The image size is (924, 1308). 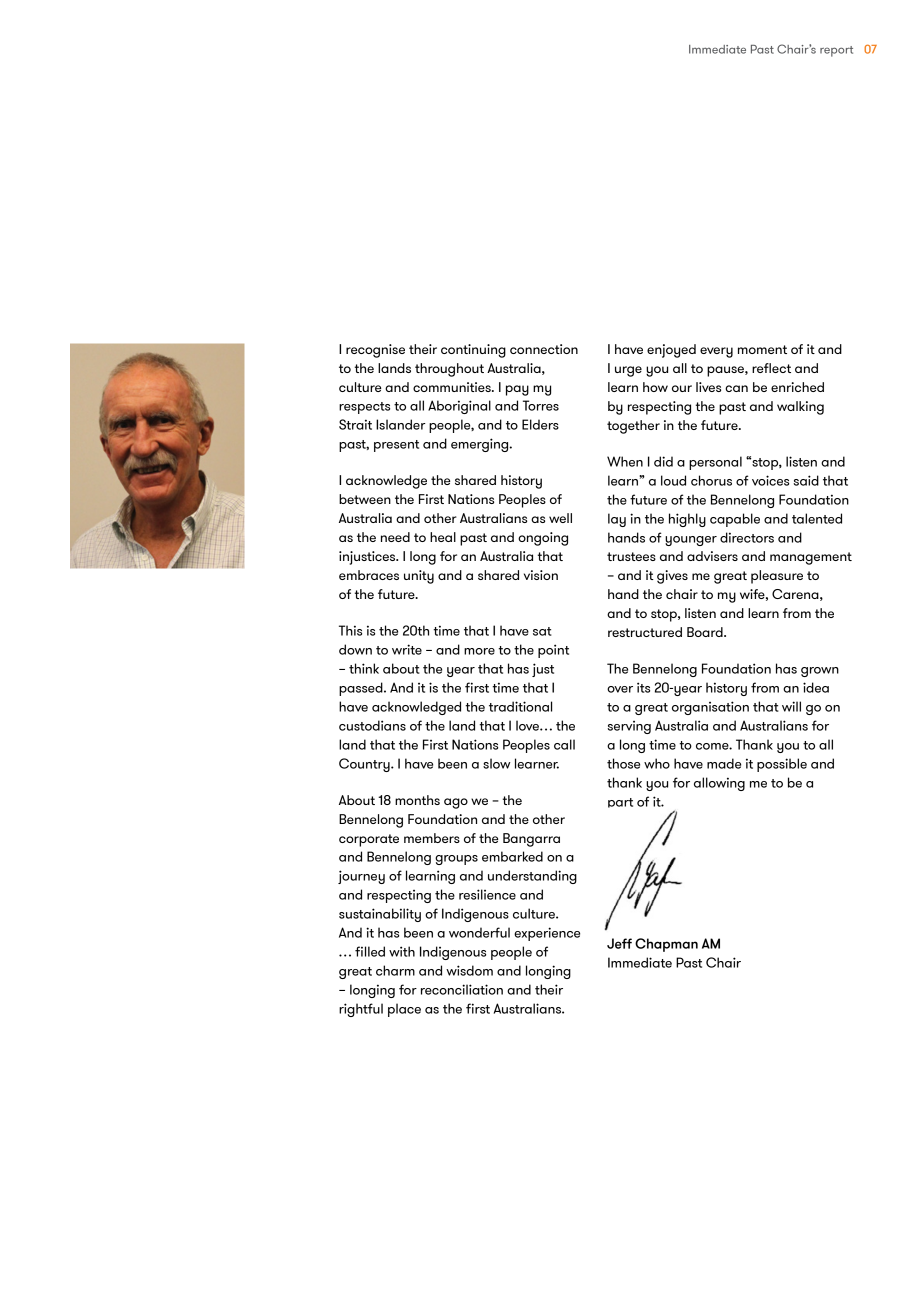 I want to click on members, so click(x=432, y=838).
